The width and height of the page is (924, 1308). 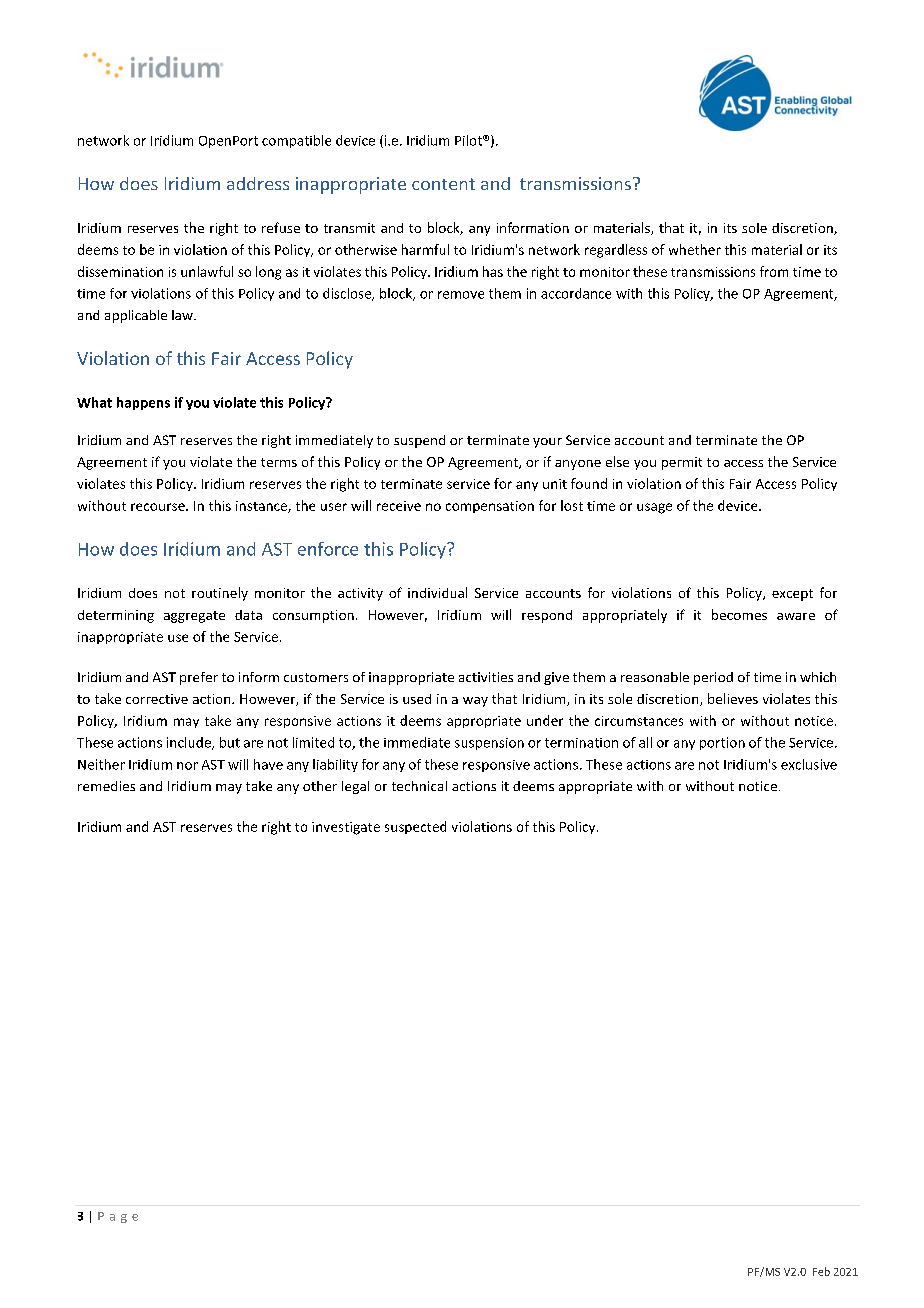 What do you see at coordinates (258, 183) in the page?
I see `address` at bounding box center [258, 183].
